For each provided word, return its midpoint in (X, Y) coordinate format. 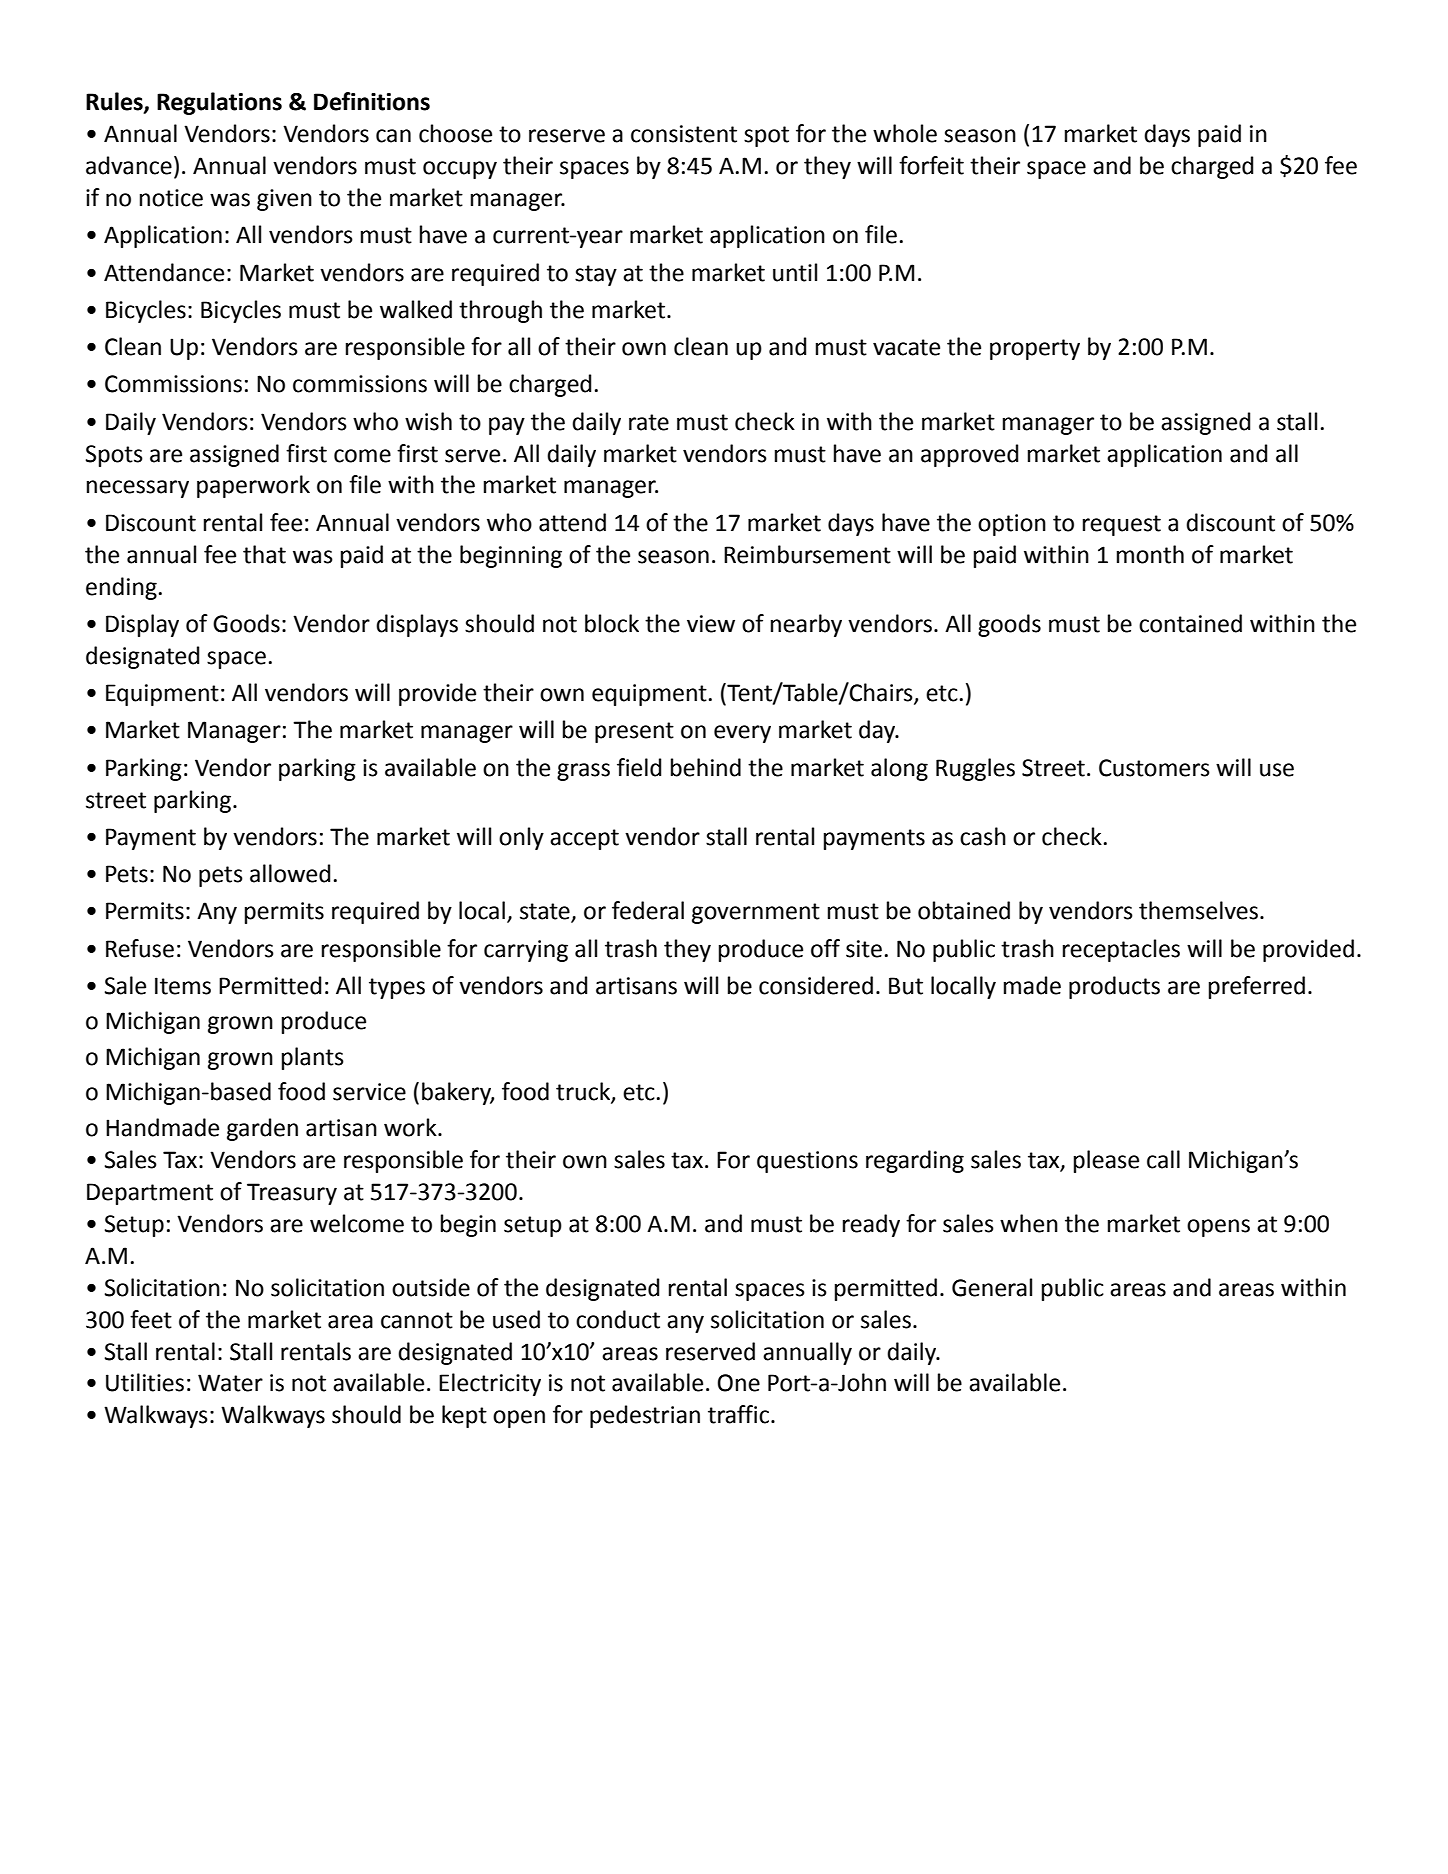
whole (905, 133)
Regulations (219, 103)
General (992, 1287)
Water (230, 1383)
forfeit (931, 165)
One (739, 1383)
